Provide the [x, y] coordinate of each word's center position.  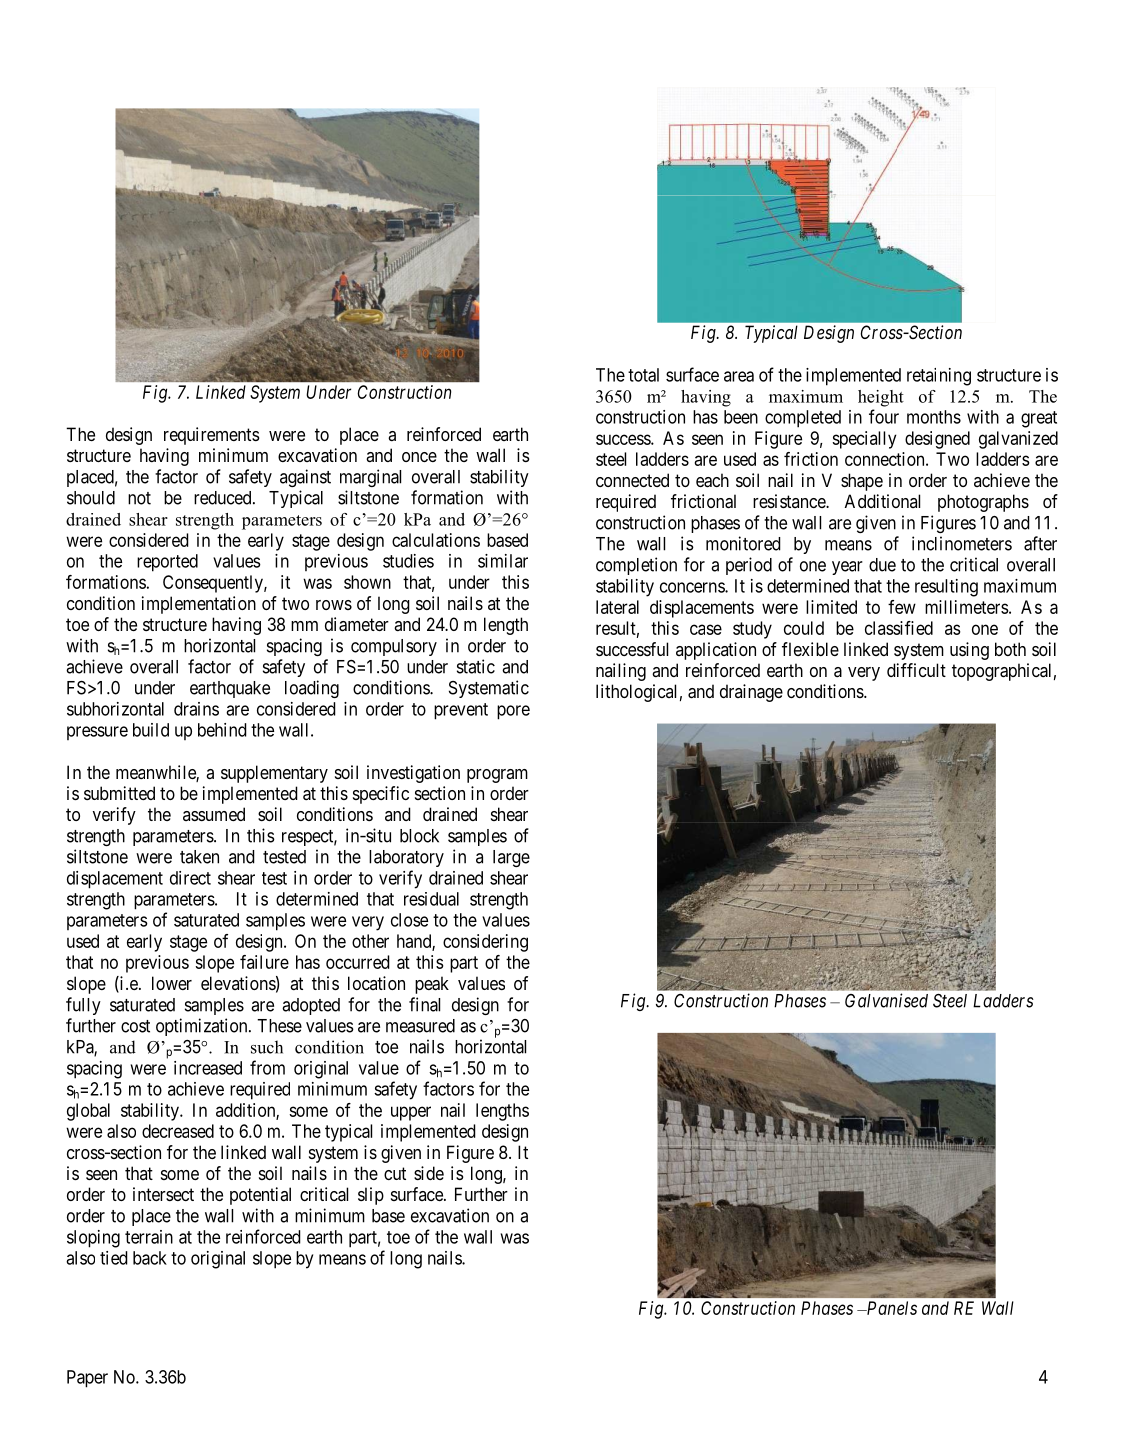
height [881, 398]
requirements [211, 436]
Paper [87, 1379]
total [643, 375]
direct [190, 878]
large [511, 858]
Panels [890, 1308]
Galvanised [886, 1000]
